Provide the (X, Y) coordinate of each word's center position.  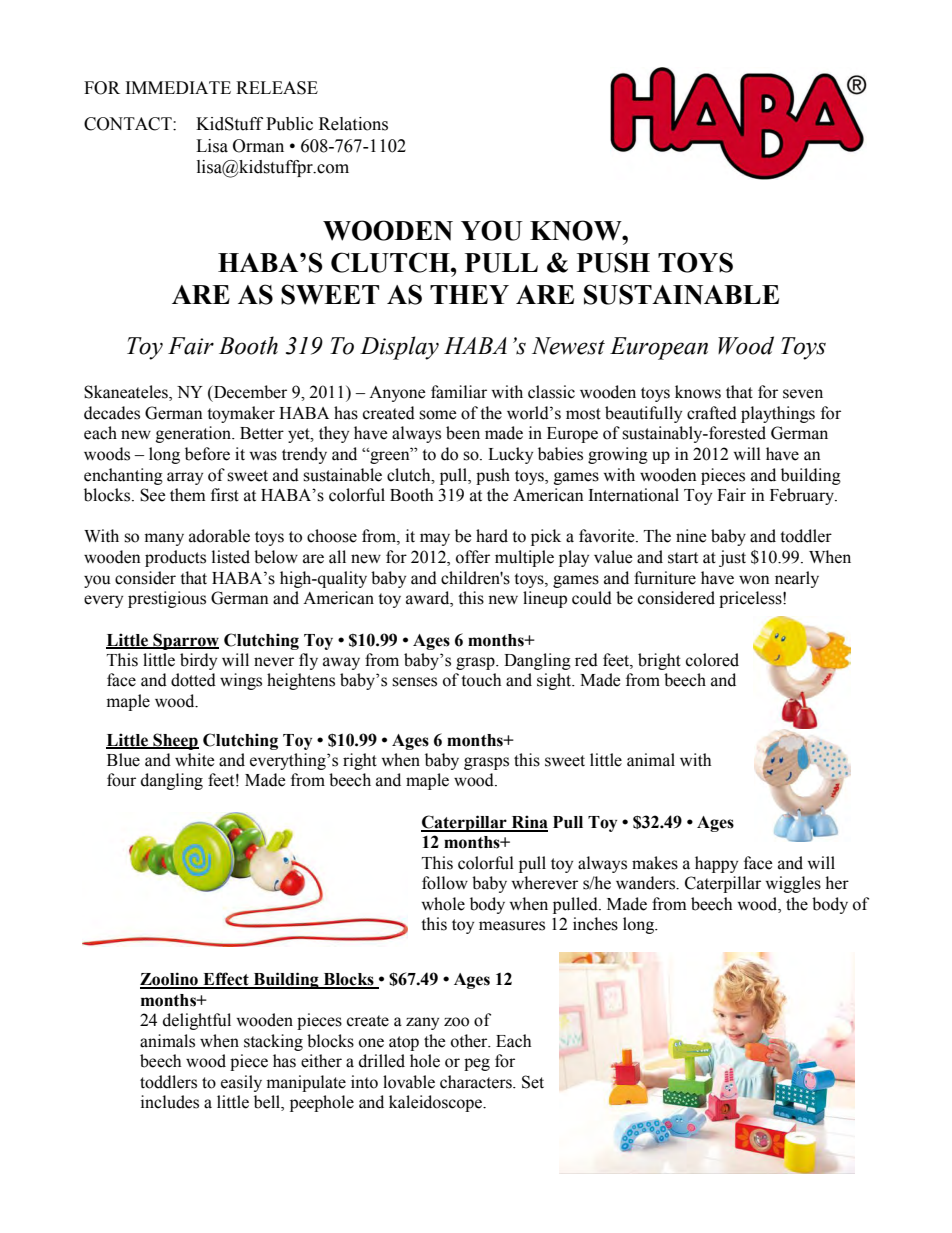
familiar (459, 392)
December (249, 392)
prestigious (167, 599)
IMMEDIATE (178, 87)
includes (170, 1102)
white (194, 760)
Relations (353, 124)
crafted (712, 413)
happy (716, 864)
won (754, 580)
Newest (568, 346)
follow (445, 883)
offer (473, 557)
